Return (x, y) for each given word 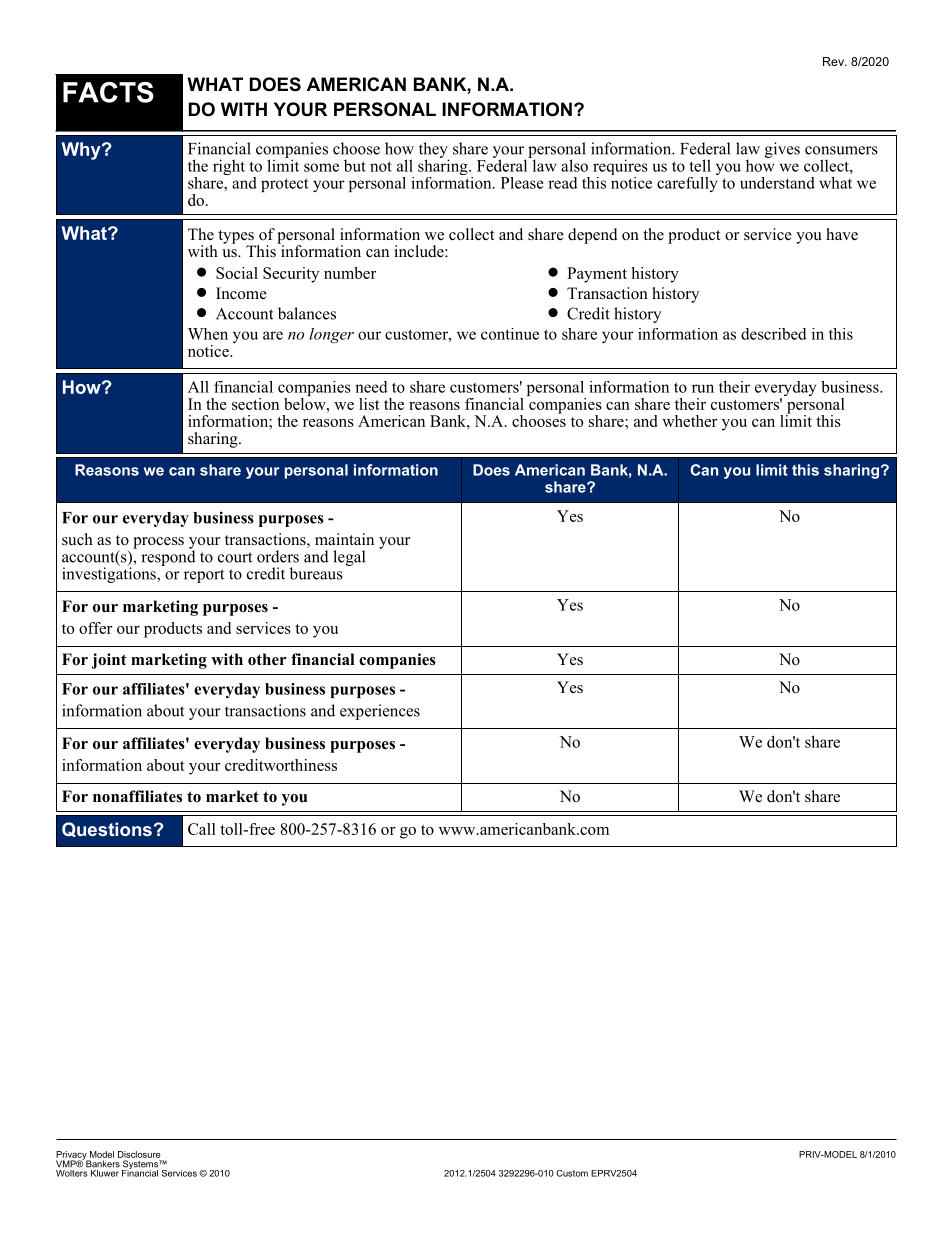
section (255, 404)
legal (349, 558)
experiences (380, 712)
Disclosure (139, 1154)
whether (689, 421)
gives (782, 150)
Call (202, 829)
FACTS (108, 92)
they (434, 151)
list (369, 404)
